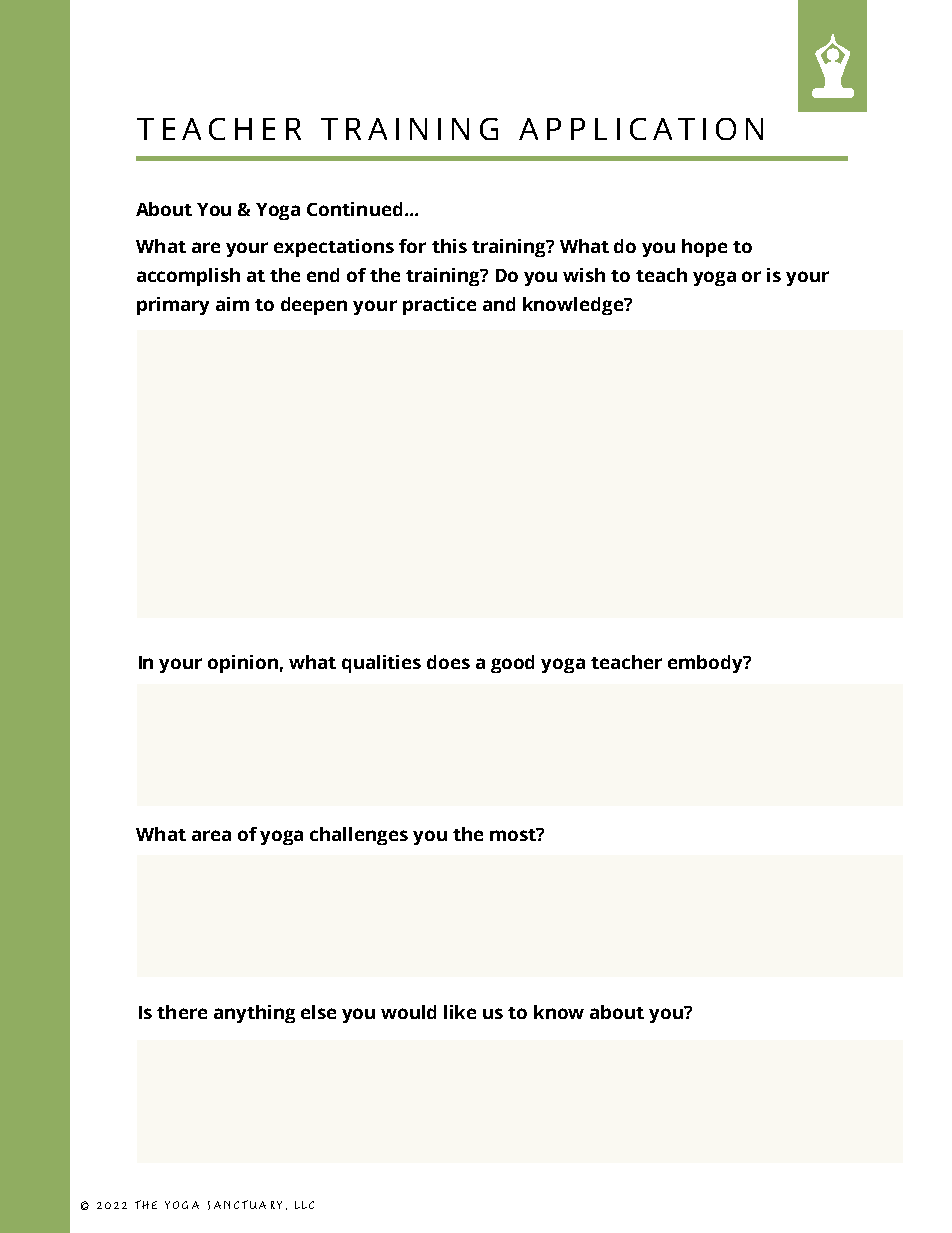  I want to click on opinion, so click(243, 664).
